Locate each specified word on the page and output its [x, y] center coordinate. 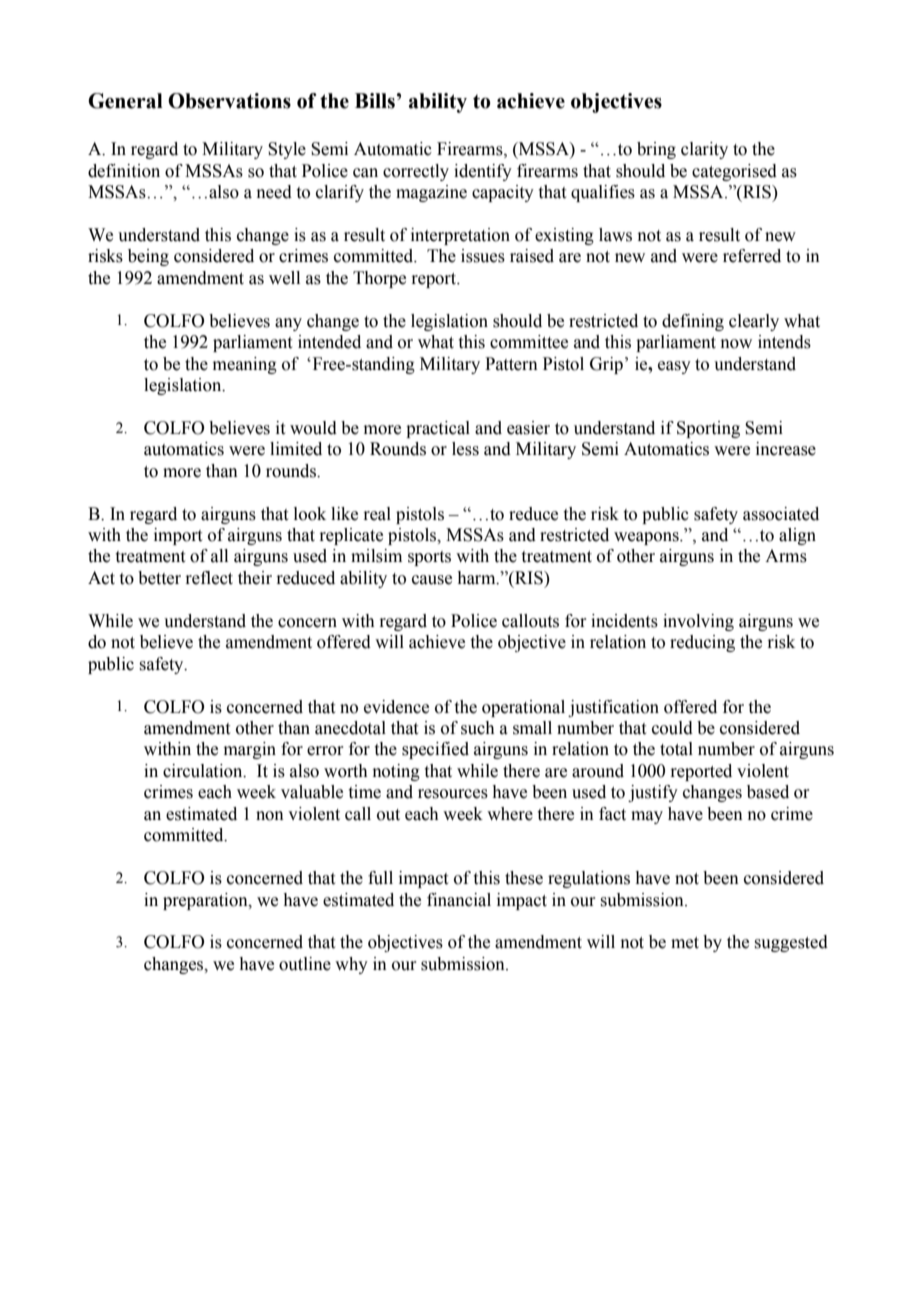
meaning [245, 365]
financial [459, 900]
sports [429, 558]
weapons [647, 538]
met [685, 943]
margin [250, 750]
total [676, 749]
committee [529, 342]
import [178, 536]
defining [693, 322]
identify [483, 172]
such [478, 728]
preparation [206, 901]
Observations [229, 101]
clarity [704, 150]
